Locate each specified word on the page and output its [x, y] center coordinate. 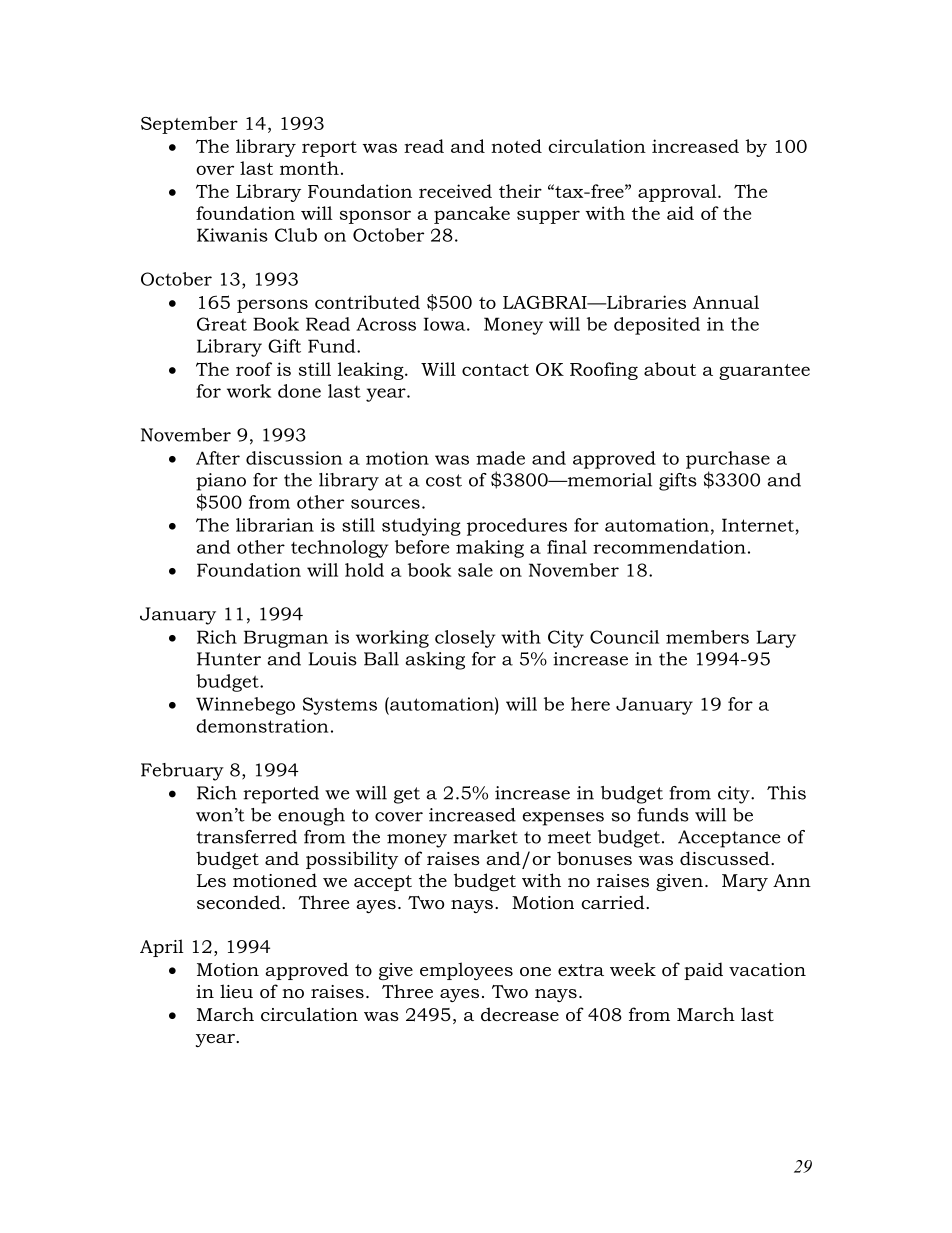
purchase [728, 460]
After [218, 458]
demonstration [262, 726]
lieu [236, 991]
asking [435, 661]
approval [678, 193]
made [500, 458]
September [189, 125]
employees [466, 971]
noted [516, 146]
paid [703, 971]
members [707, 637]
